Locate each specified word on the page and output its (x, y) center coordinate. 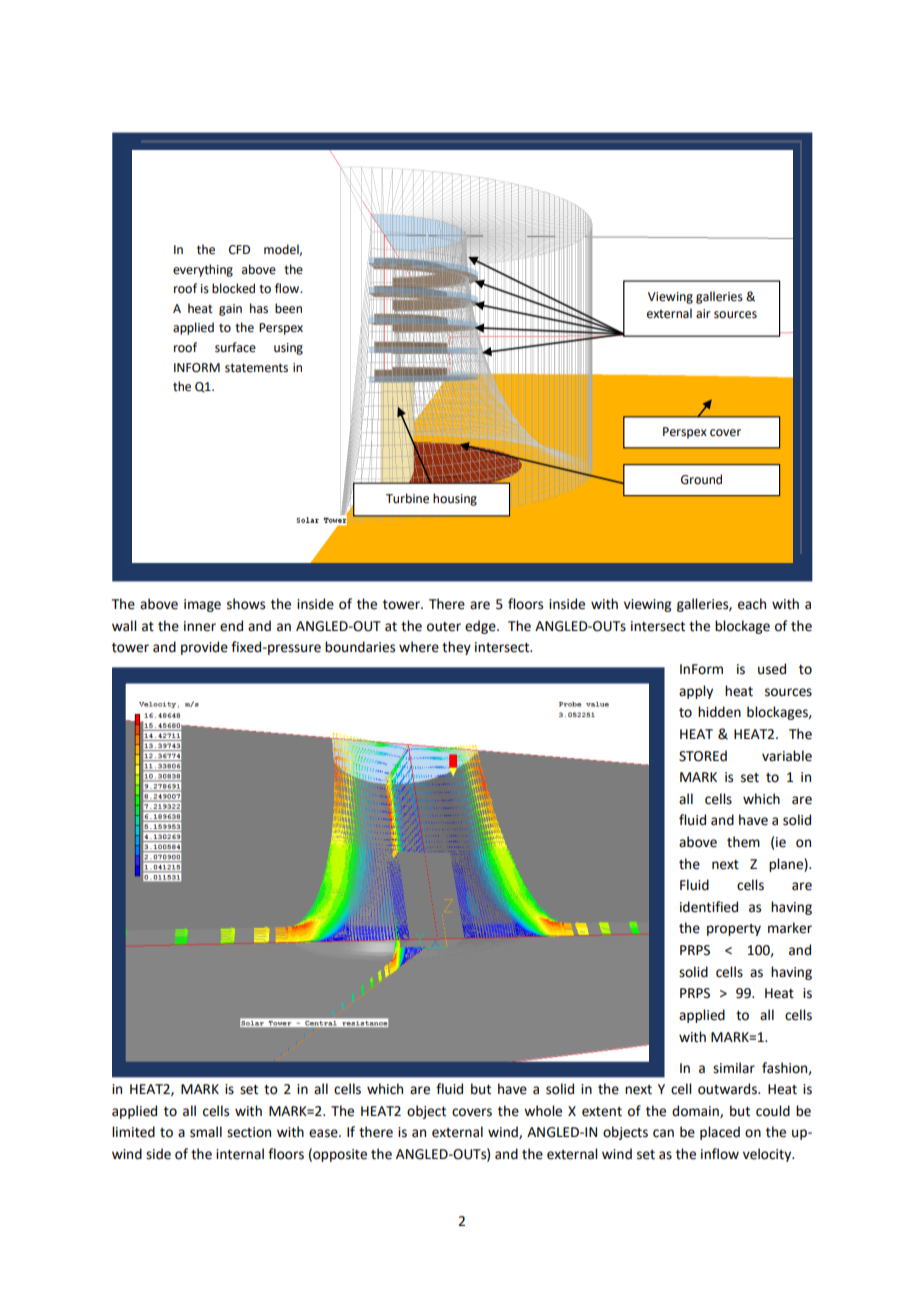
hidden (719, 712)
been (288, 308)
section (249, 1132)
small (206, 1132)
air (703, 314)
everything (203, 270)
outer (444, 627)
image (202, 605)
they (456, 648)
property (734, 930)
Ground (701, 479)
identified (709, 907)
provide (204, 648)
